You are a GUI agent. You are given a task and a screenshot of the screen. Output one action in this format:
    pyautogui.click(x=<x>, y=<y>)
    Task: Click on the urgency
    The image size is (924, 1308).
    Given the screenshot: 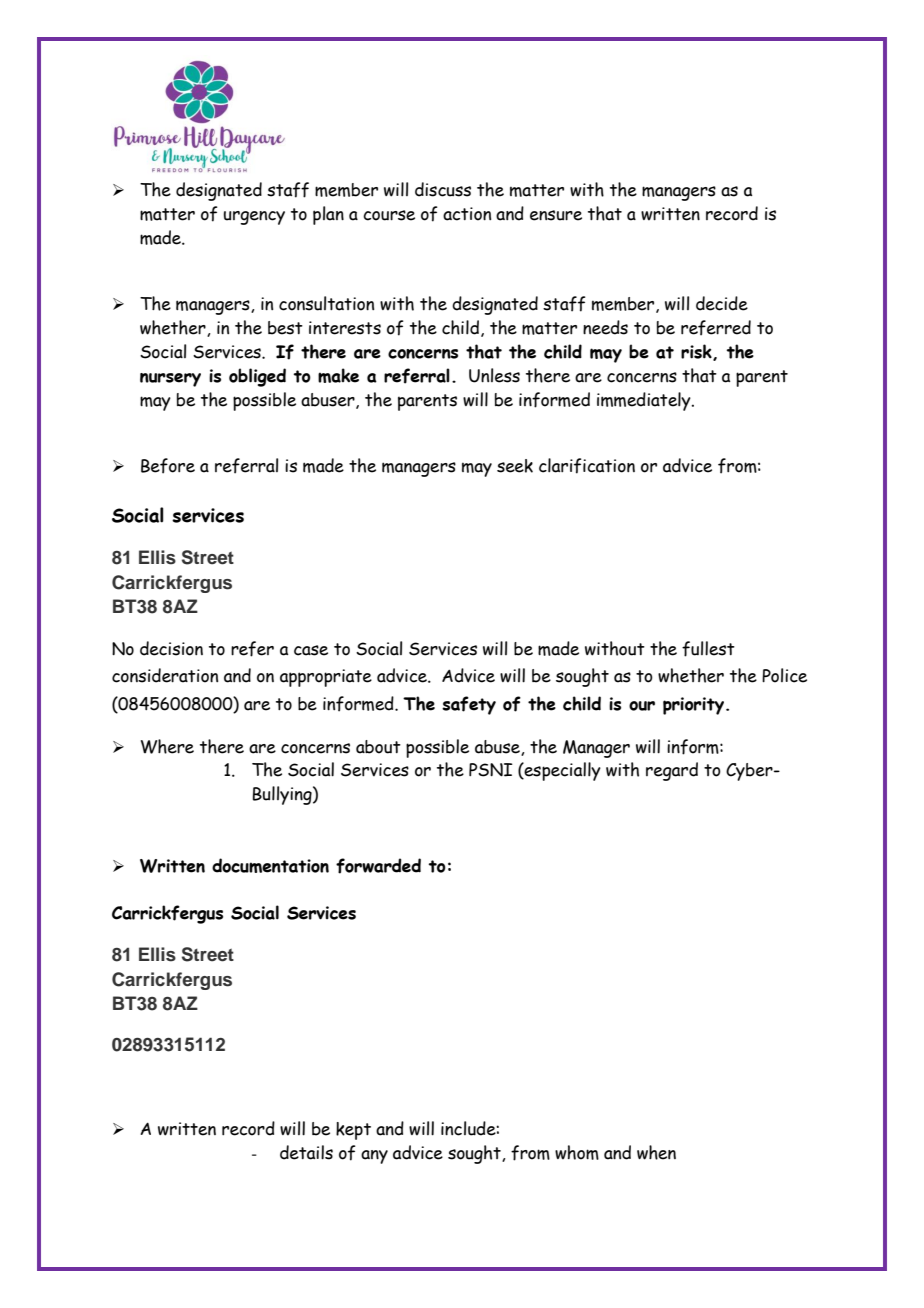 What is the action you would take?
    pyautogui.click(x=254, y=218)
